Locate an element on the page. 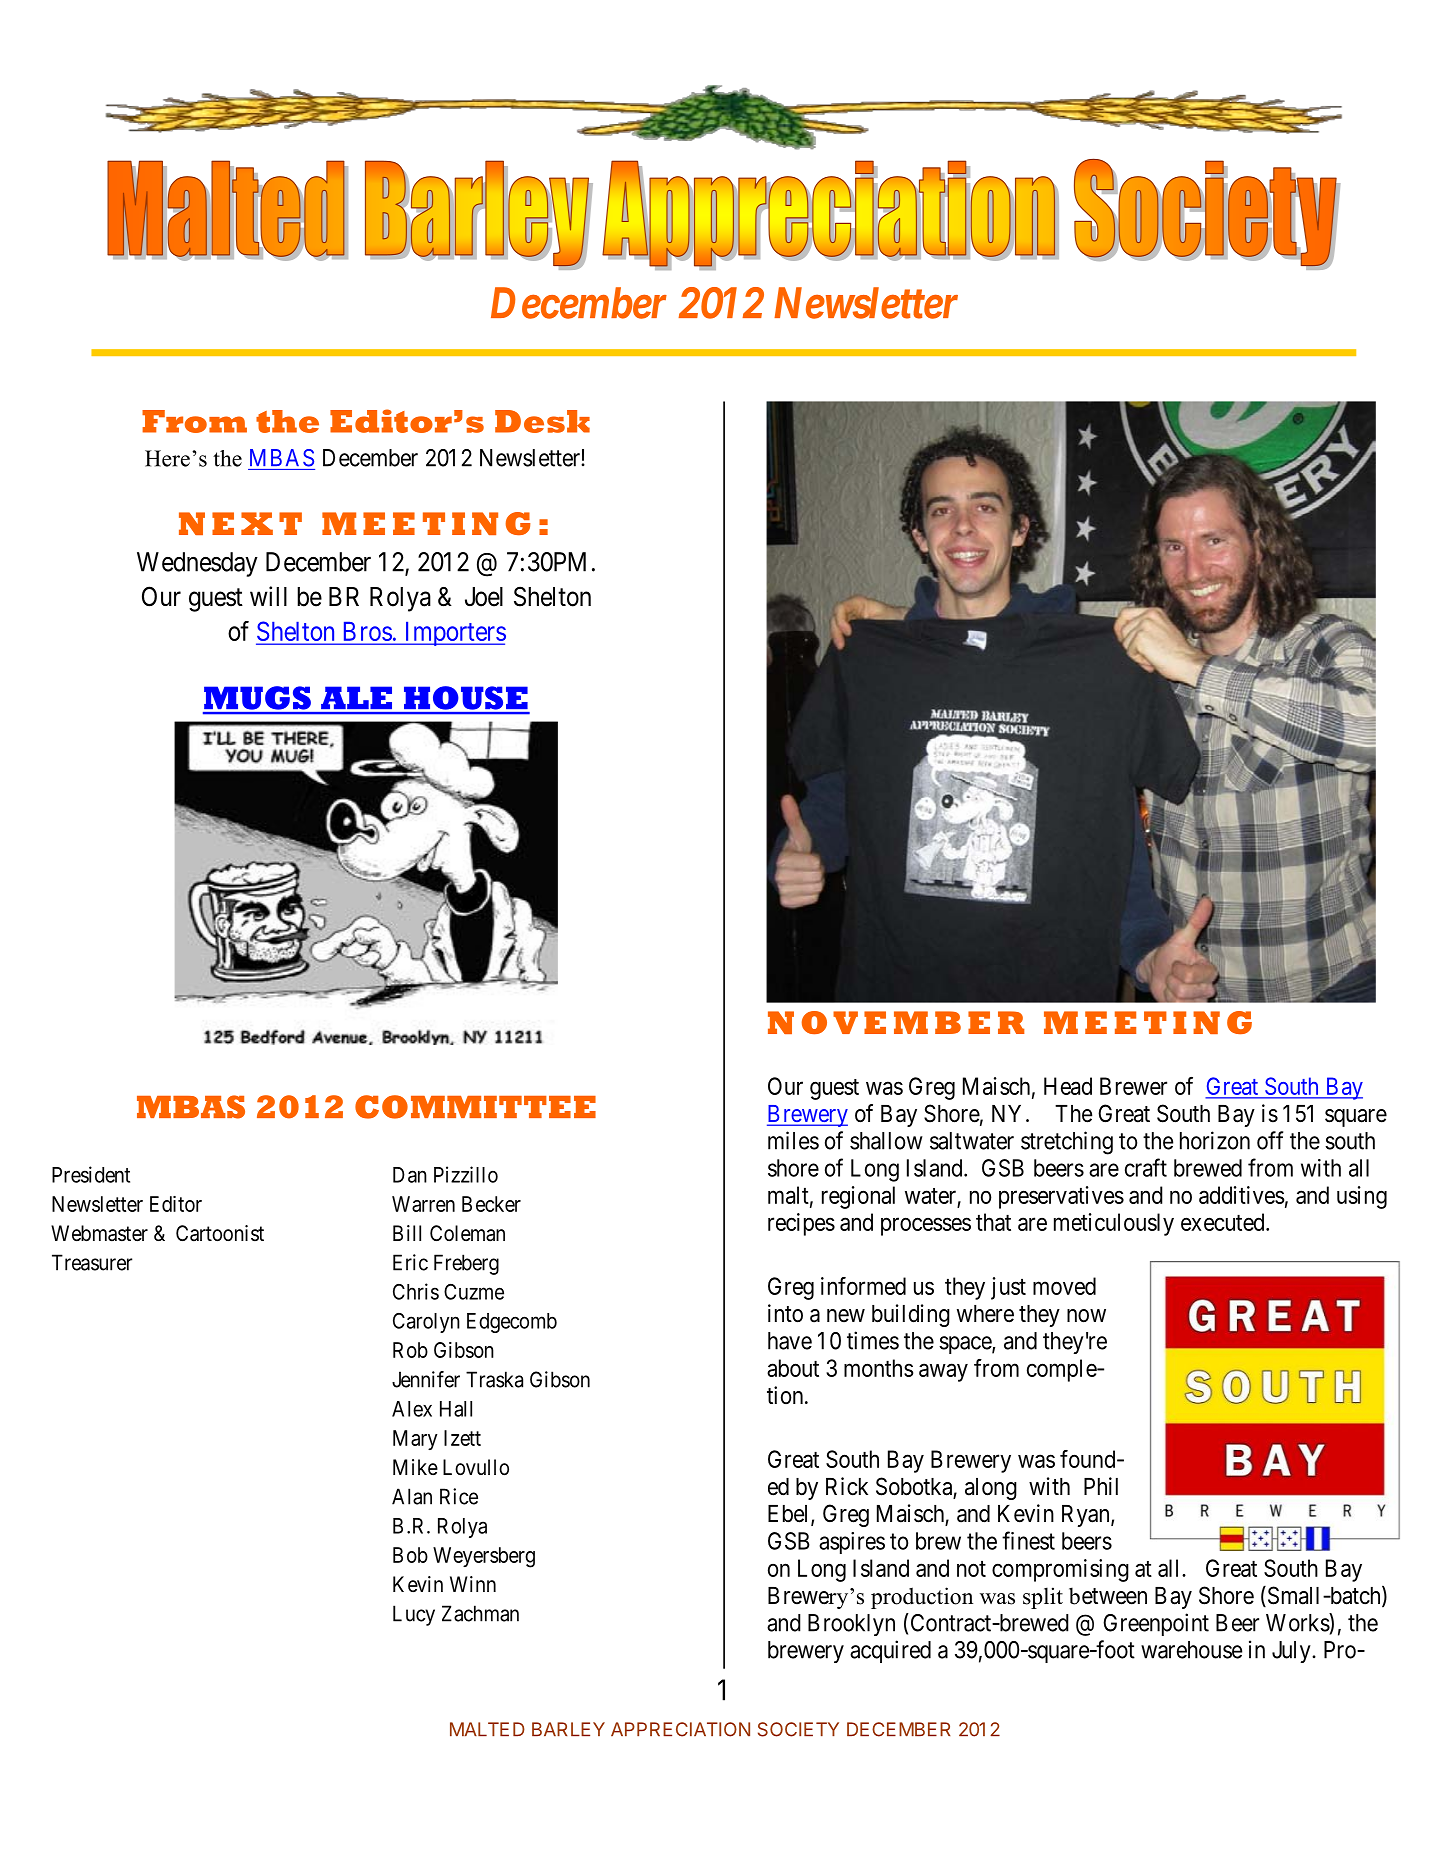 This image has width=1448, height=1875. executed is located at coordinates (1224, 1222).
